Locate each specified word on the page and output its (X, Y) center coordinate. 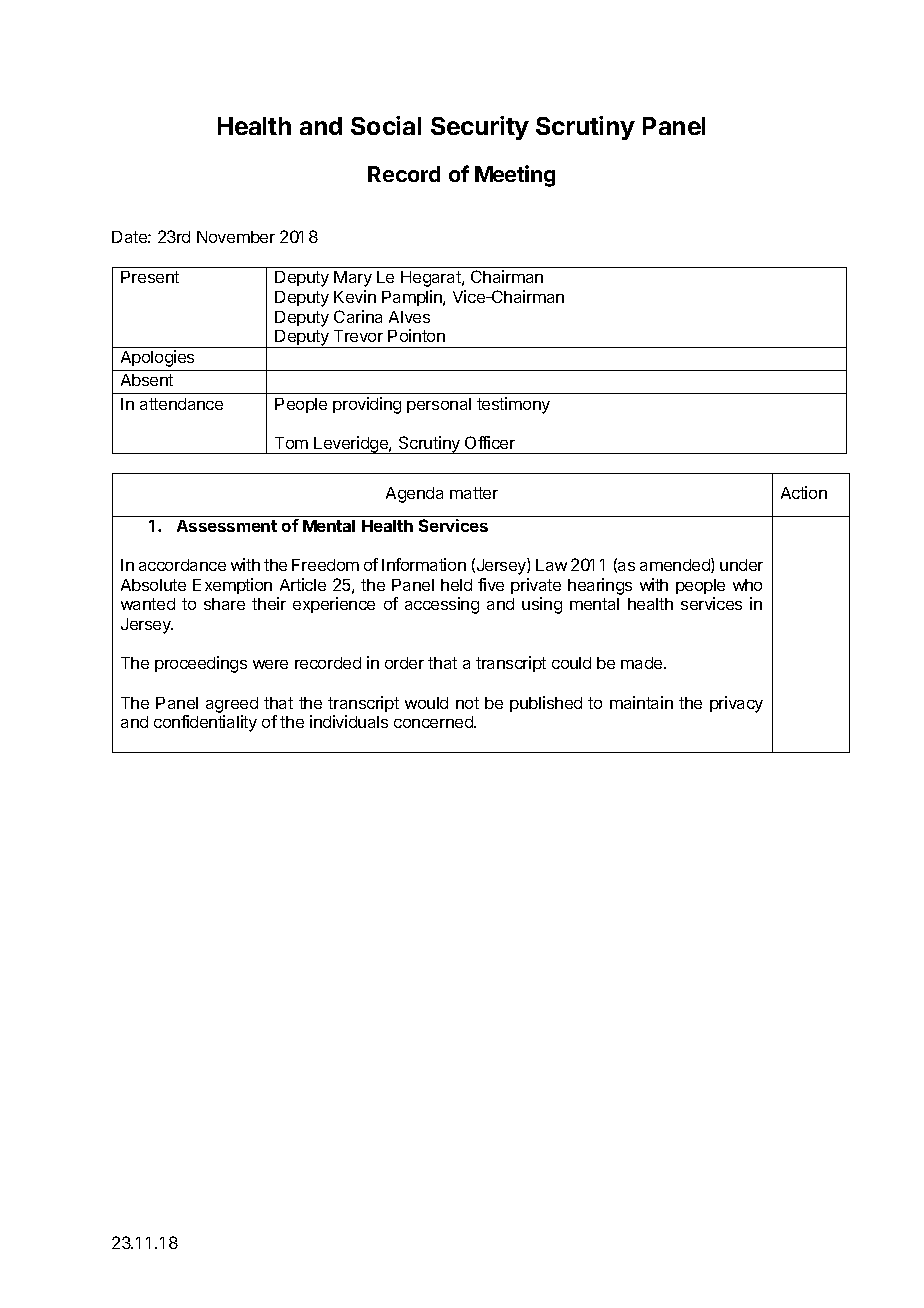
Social (386, 125)
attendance (181, 404)
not (467, 703)
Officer (490, 442)
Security (480, 128)
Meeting (515, 176)
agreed (232, 705)
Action (804, 492)
